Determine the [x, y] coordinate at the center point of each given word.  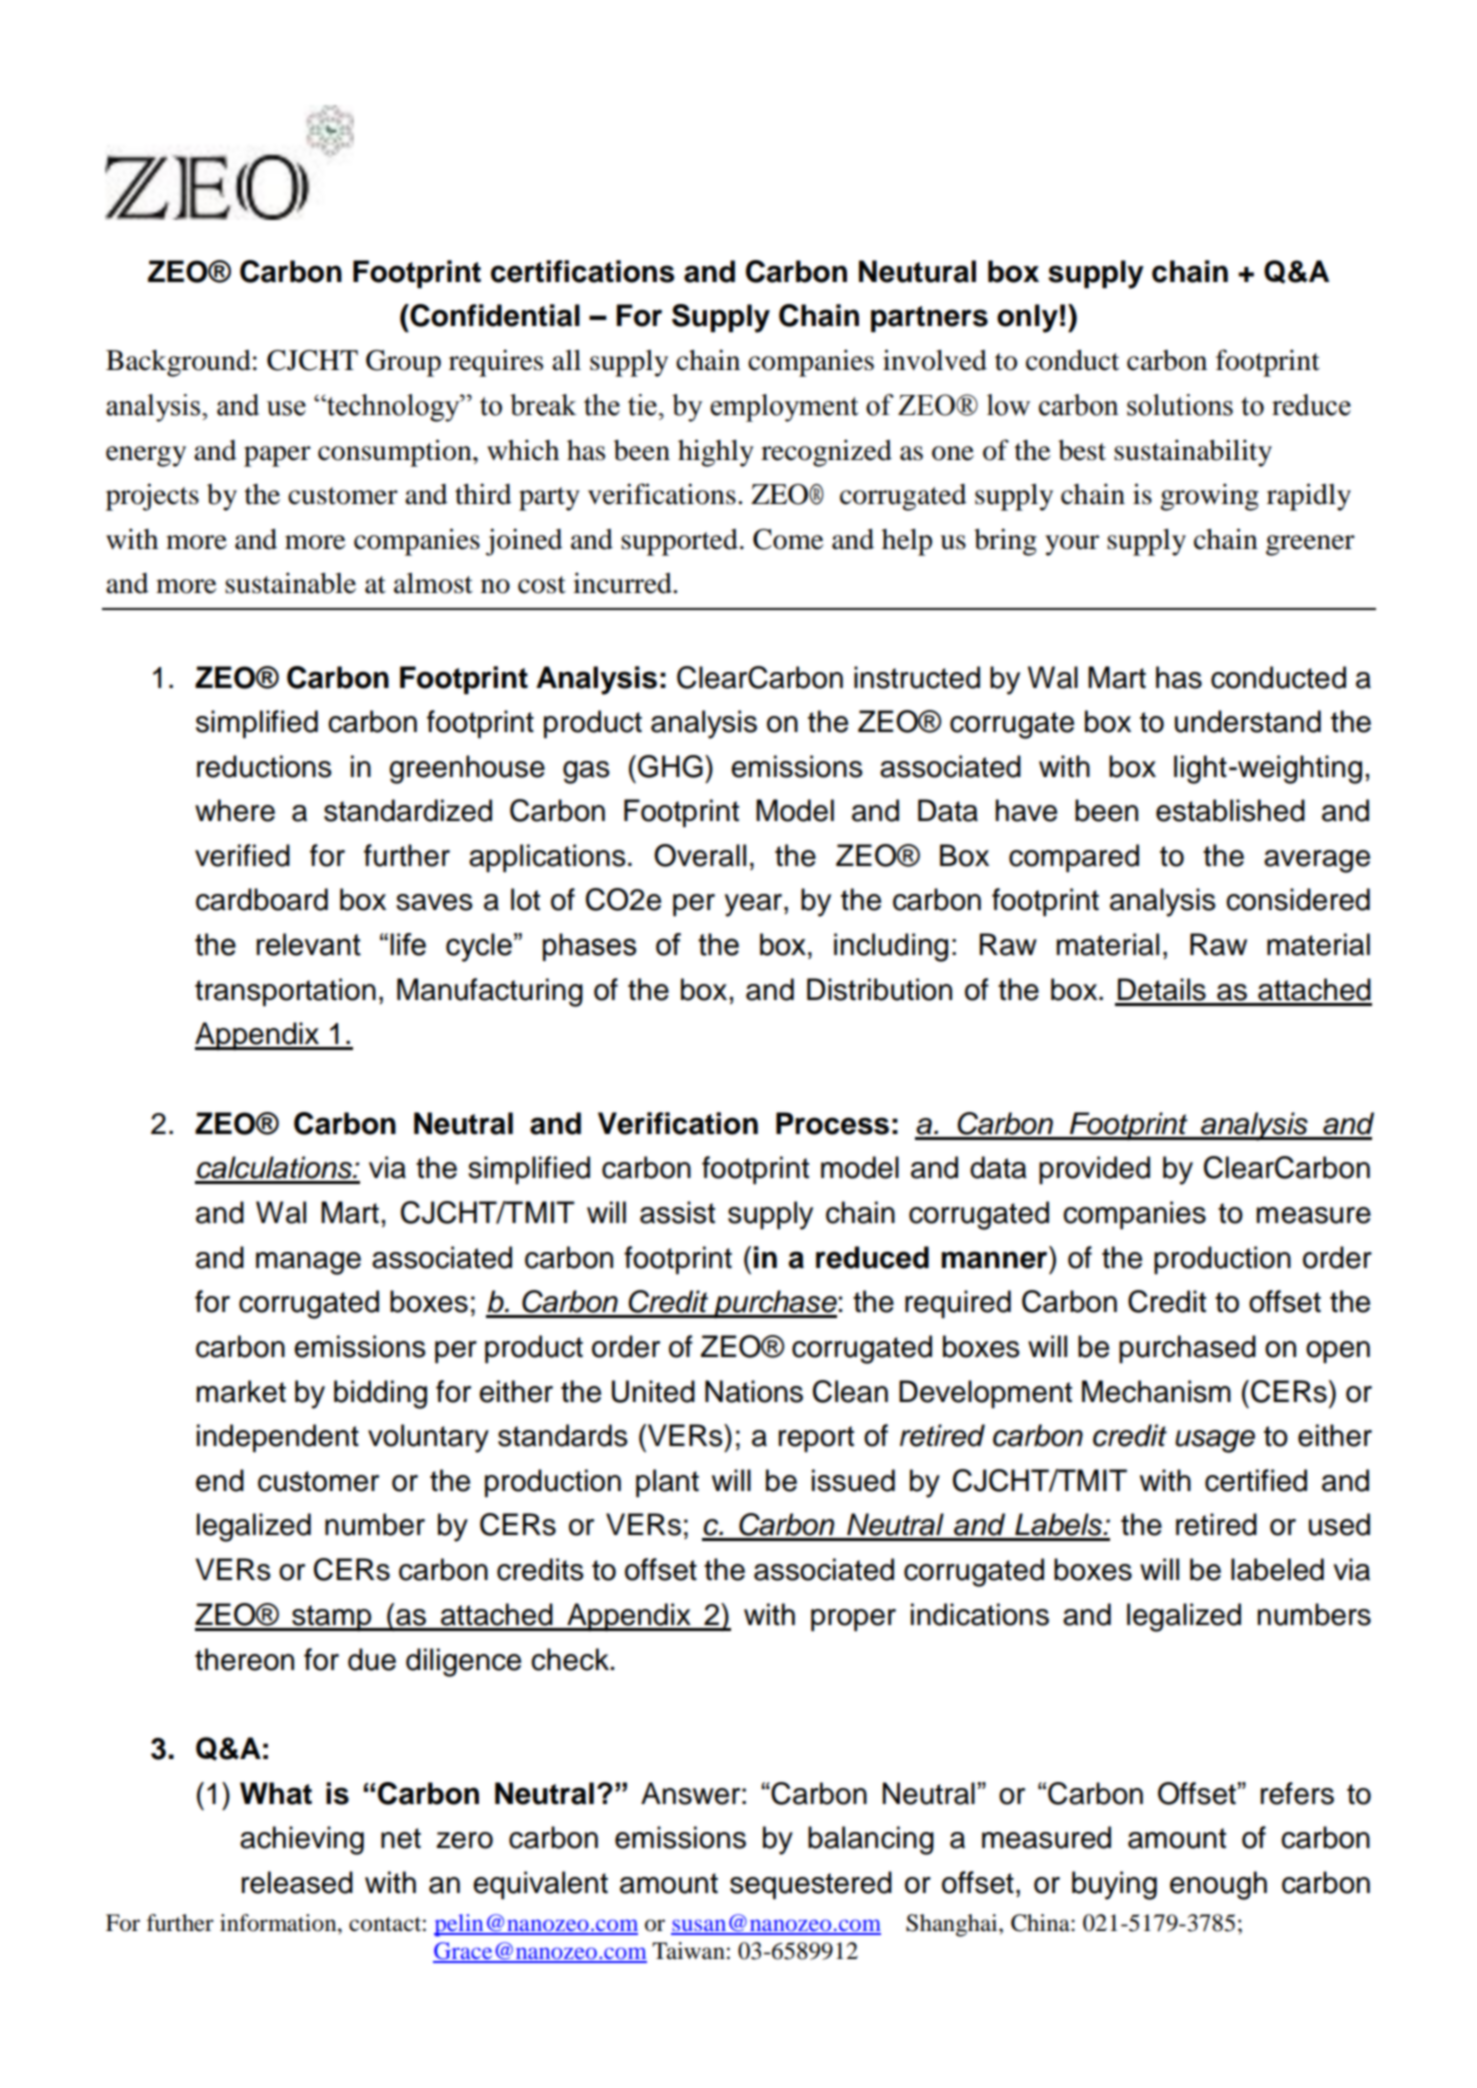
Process [832, 1123]
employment [784, 408]
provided [1094, 1170]
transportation [285, 992]
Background [178, 363]
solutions [1180, 405]
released [297, 1882]
